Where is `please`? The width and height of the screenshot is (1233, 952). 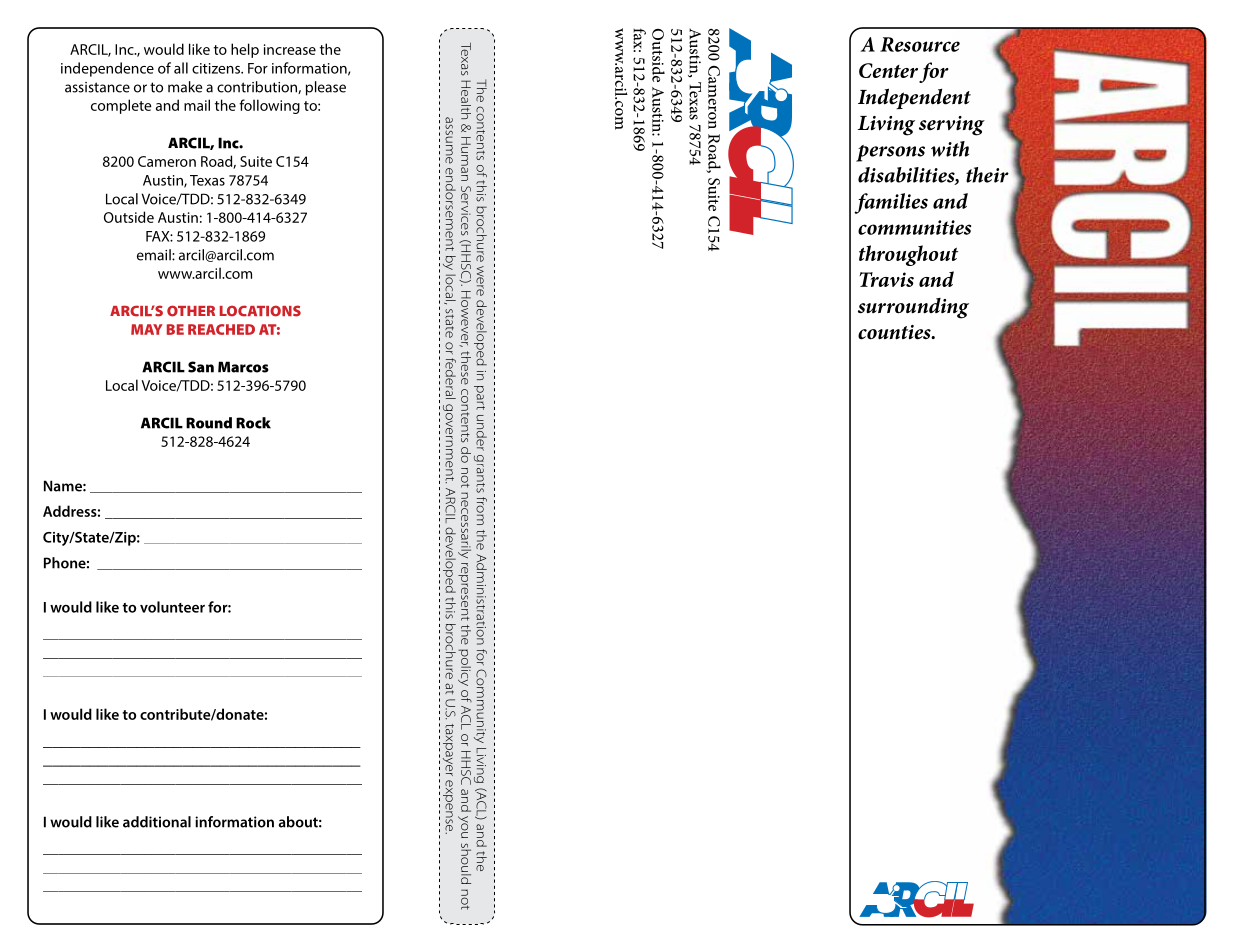
please is located at coordinates (326, 88).
